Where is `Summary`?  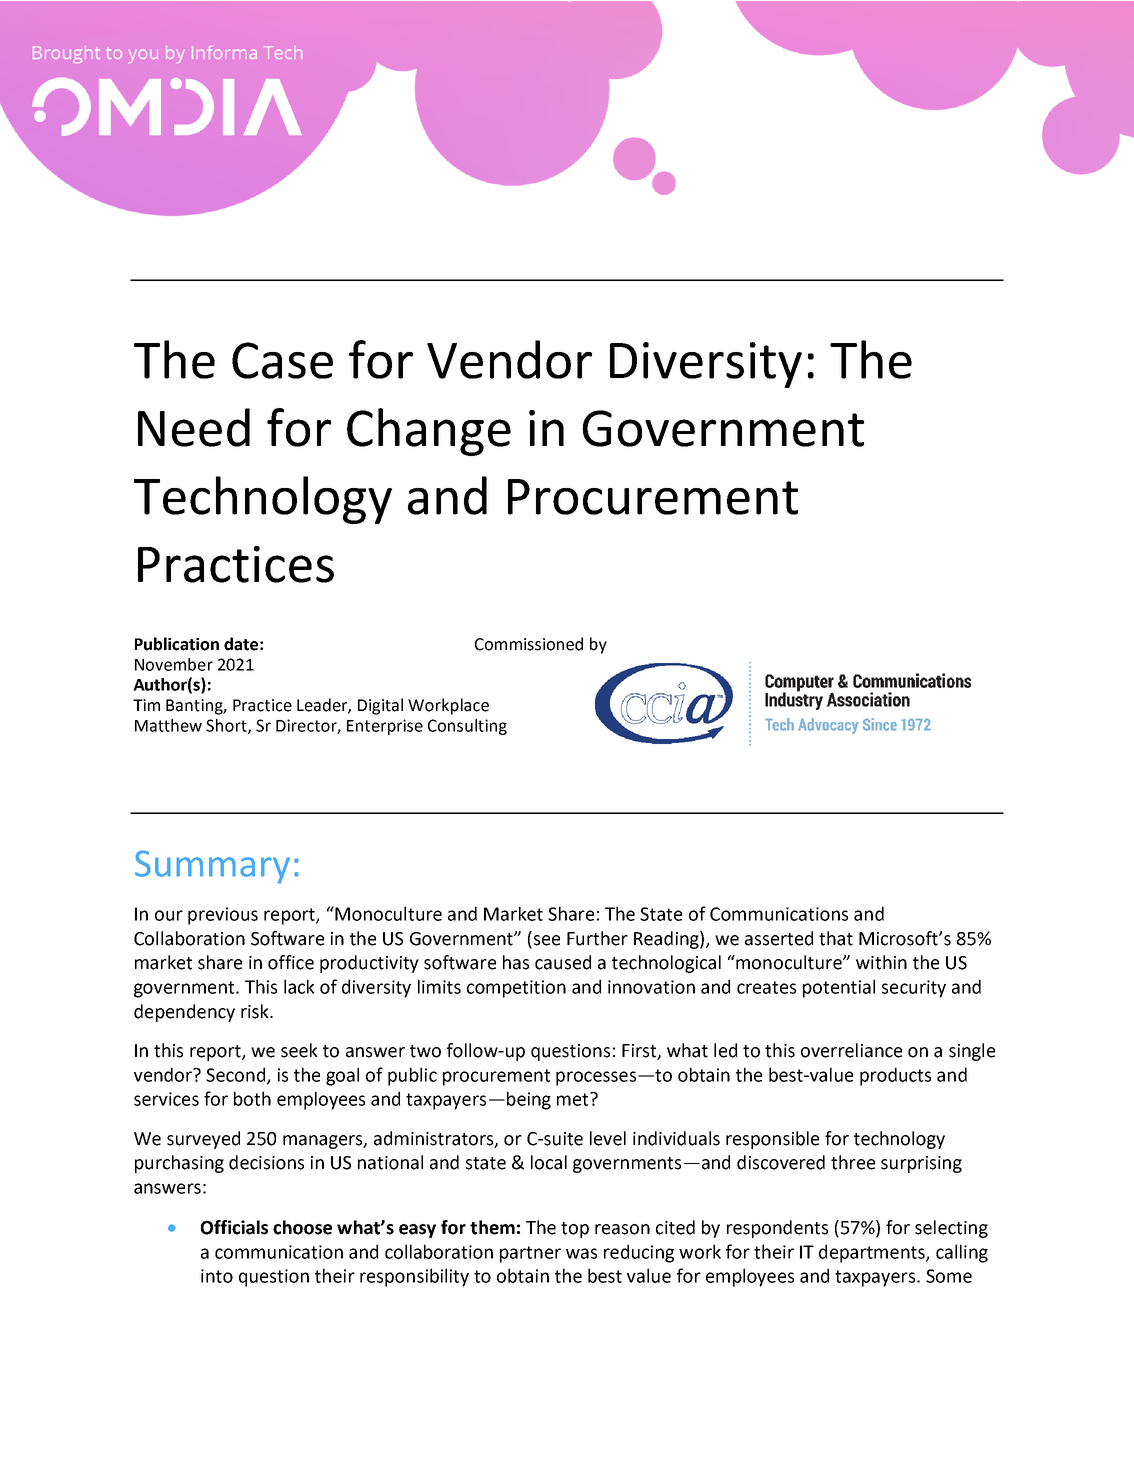 Summary is located at coordinates (212, 867).
